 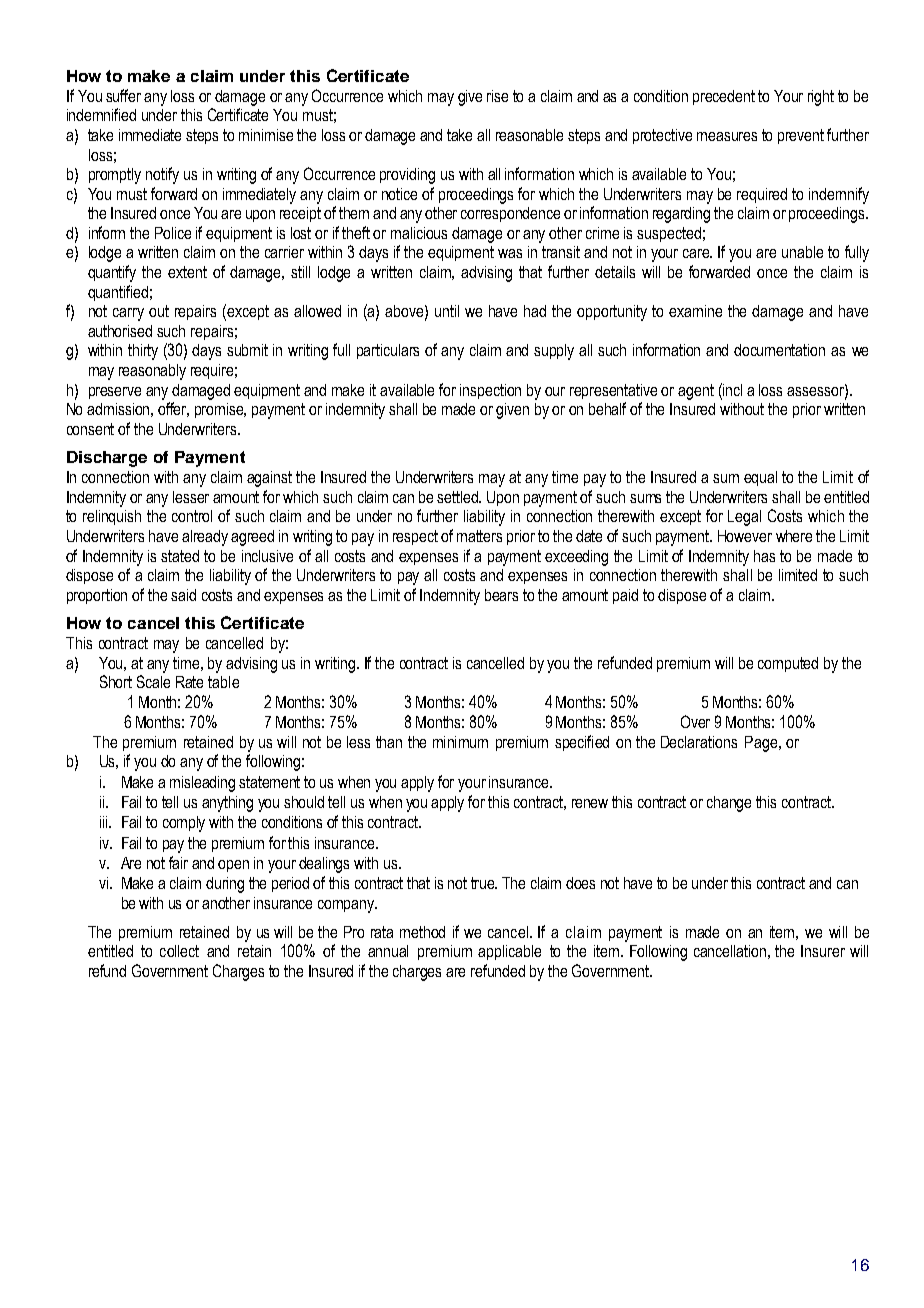 I want to click on control, so click(x=192, y=516).
